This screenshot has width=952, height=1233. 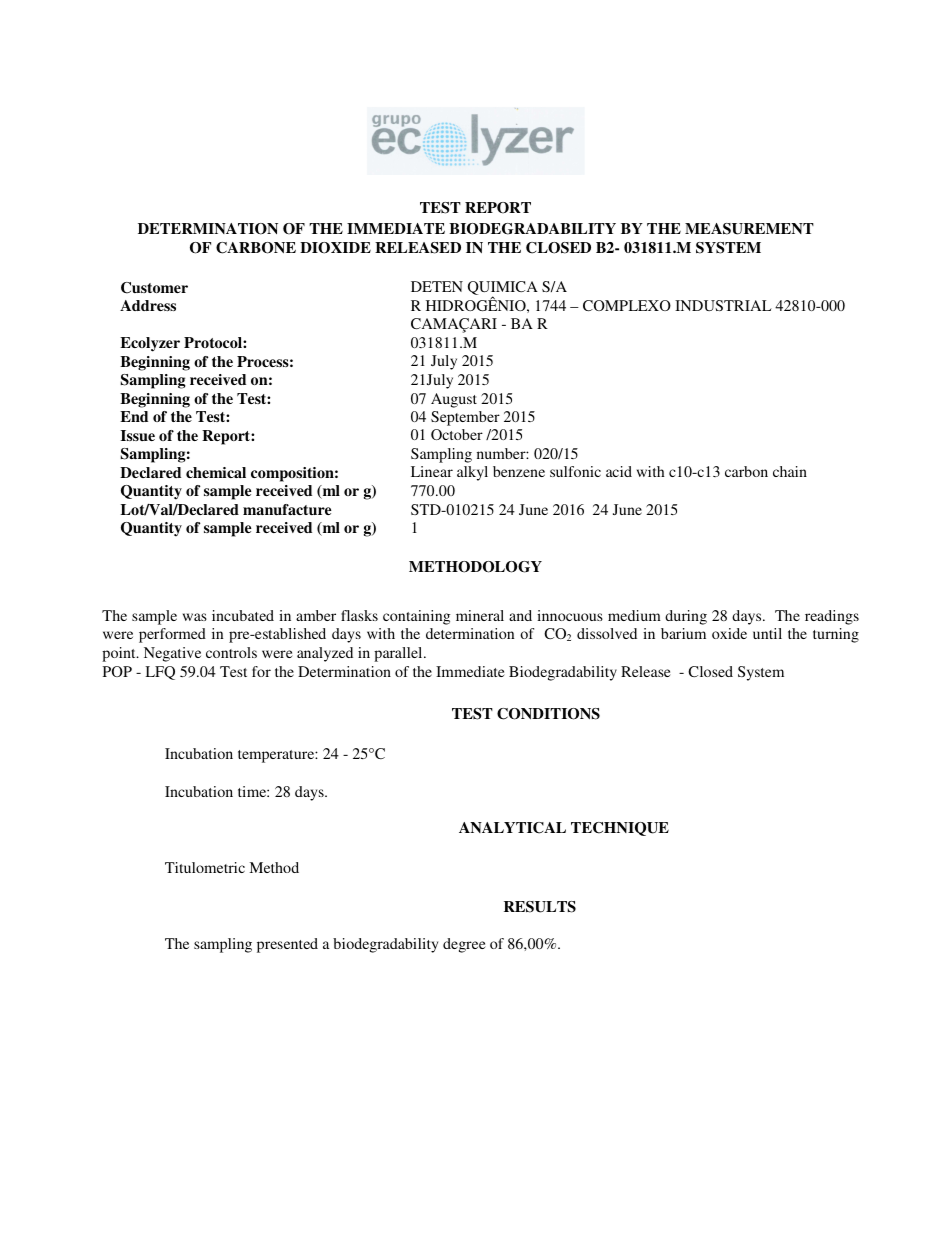 What do you see at coordinates (790, 471) in the screenshot?
I see `chain` at bounding box center [790, 471].
